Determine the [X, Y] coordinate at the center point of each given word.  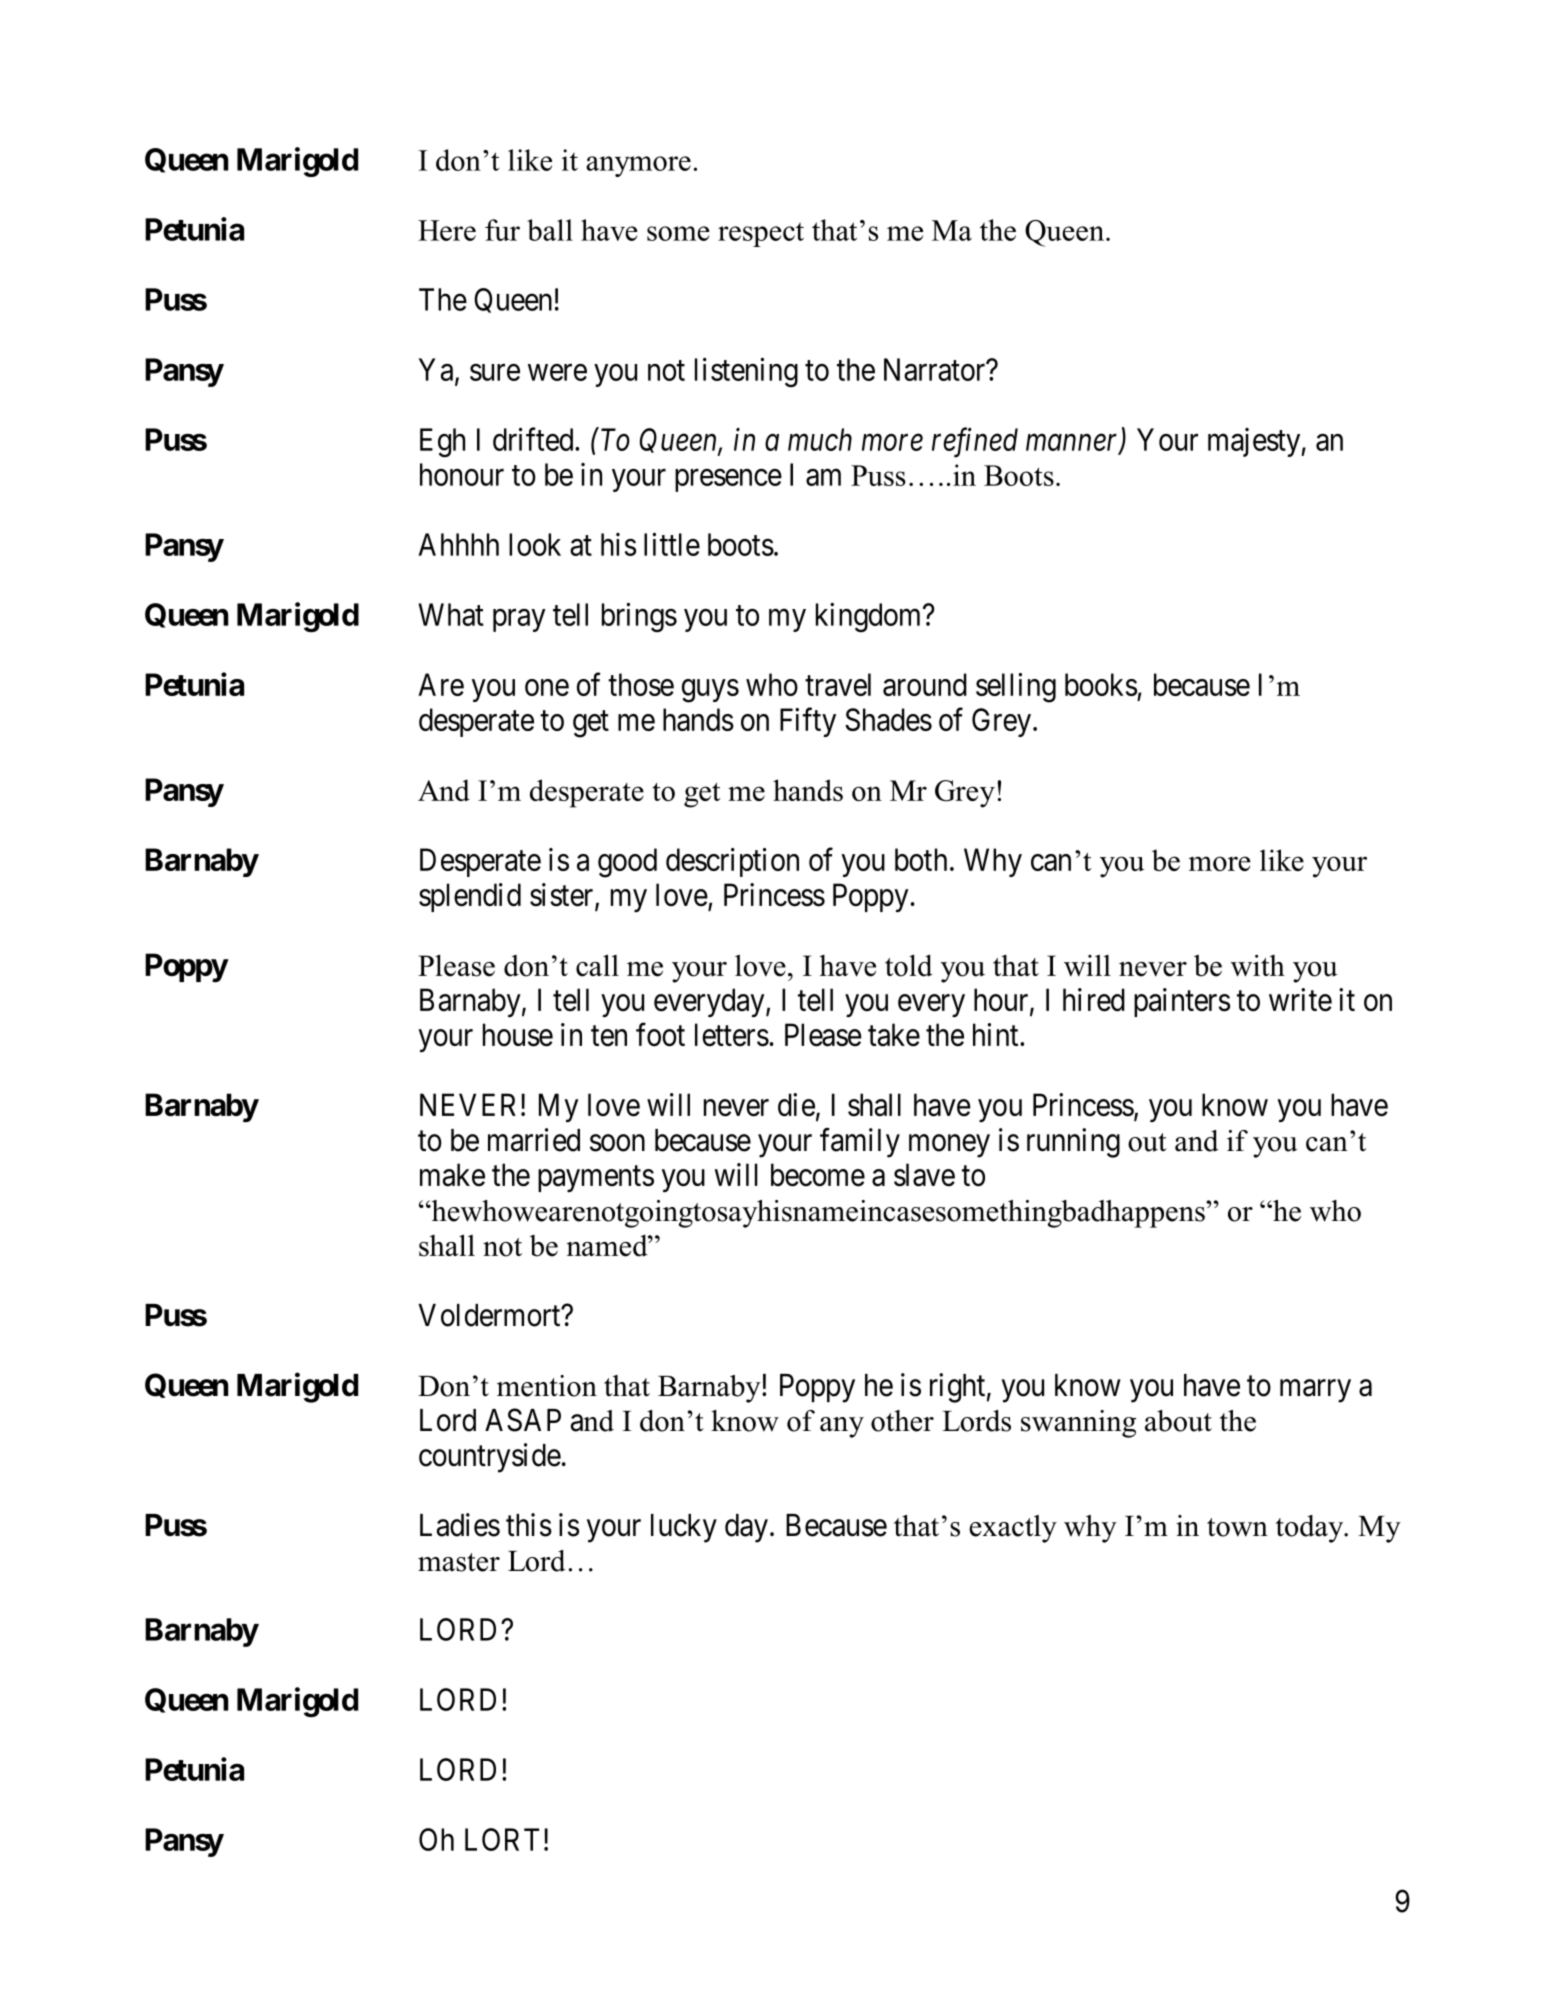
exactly [1013, 1529]
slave [924, 1175]
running [1073, 1143]
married [534, 1140]
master [459, 1562]
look [535, 544]
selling [1016, 688]
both [921, 859]
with [1258, 965]
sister [563, 896]
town [1237, 1527]
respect [761, 234]
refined [975, 442]
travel [838, 684]
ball [550, 230]
